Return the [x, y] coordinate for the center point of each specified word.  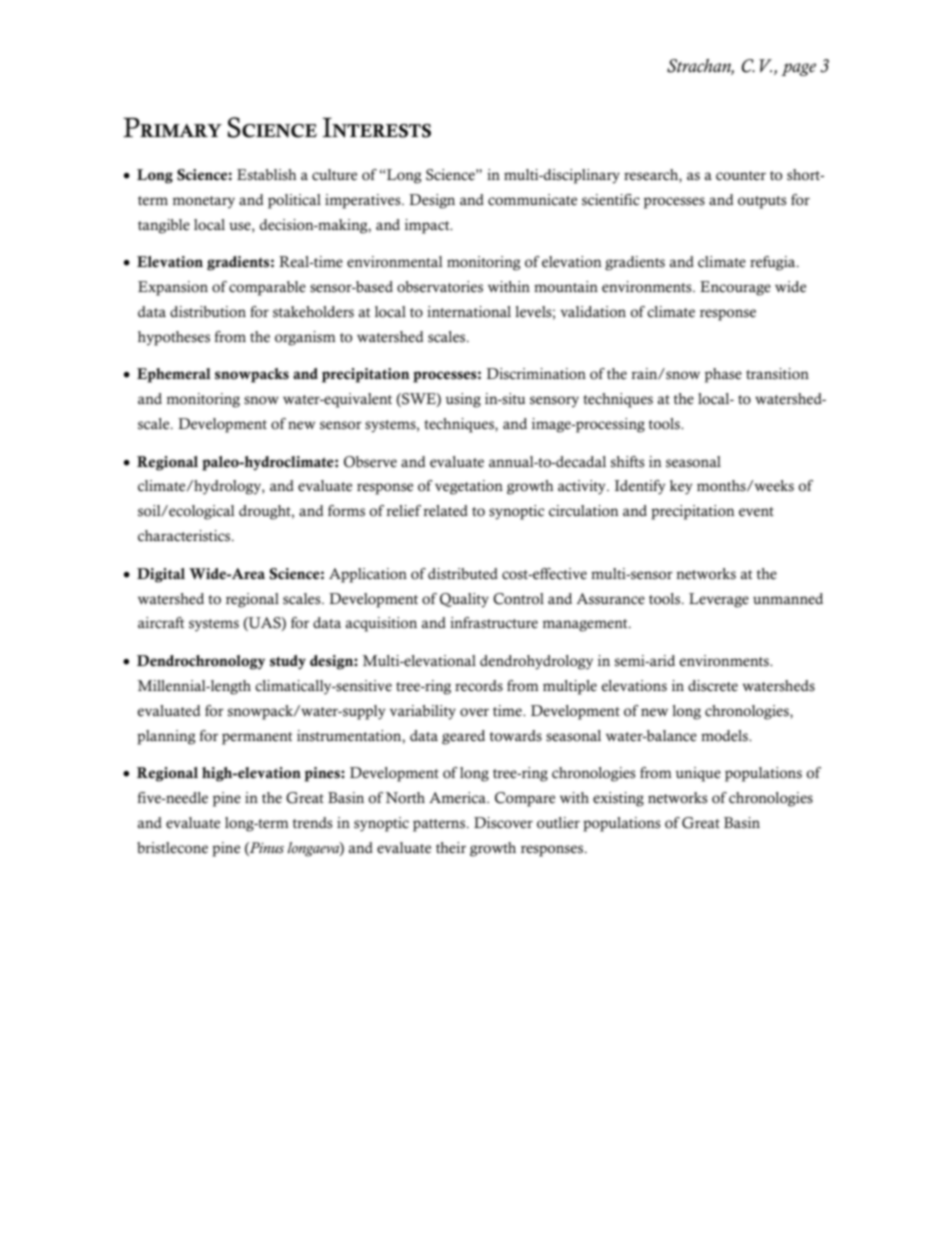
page [798, 69]
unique [698, 774]
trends [312, 823]
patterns [439, 825]
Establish [266, 175]
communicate [532, 200]
